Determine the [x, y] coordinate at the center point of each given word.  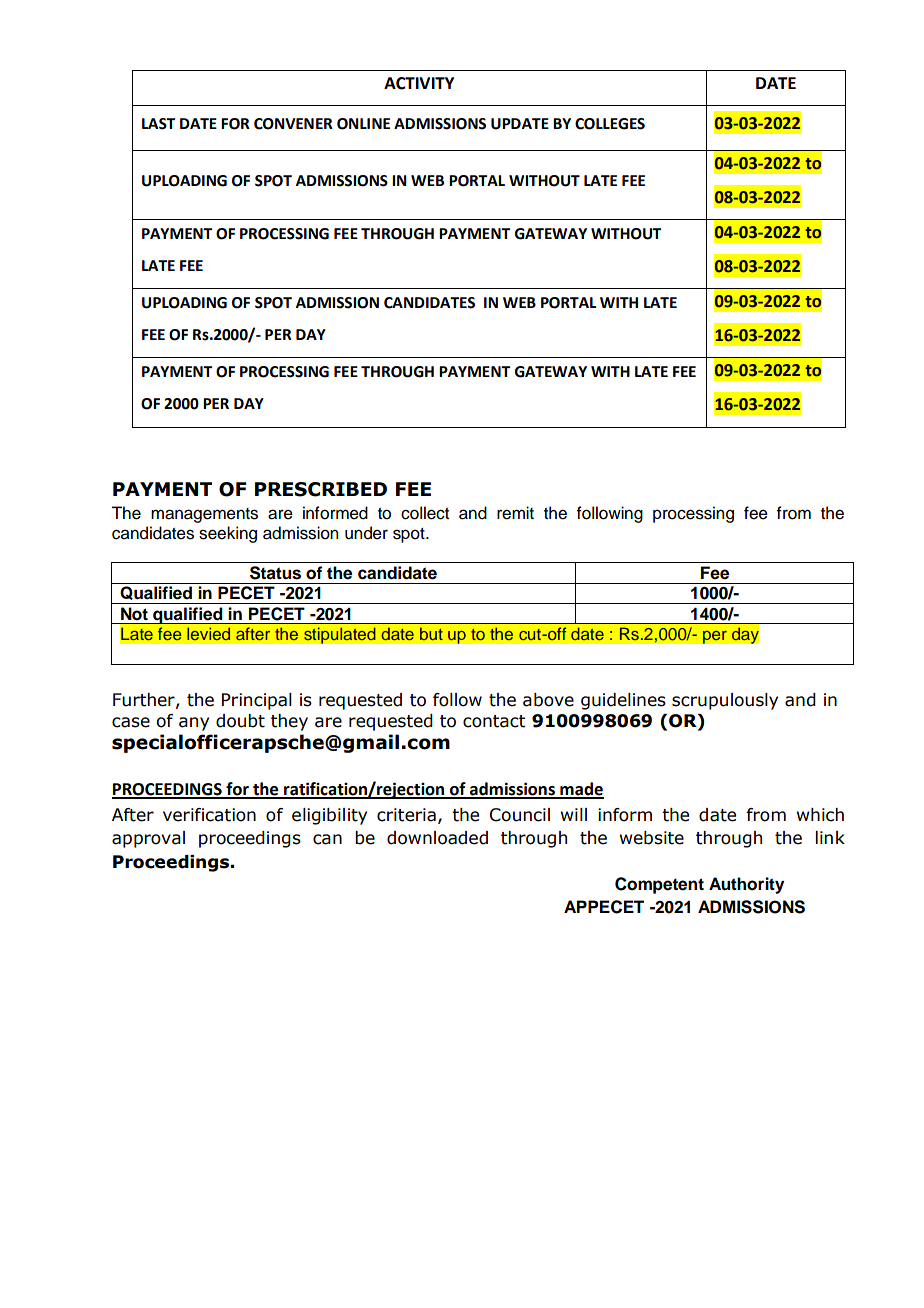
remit [515, 513]
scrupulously [725, 701]
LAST [158, 124]
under [366, 533]
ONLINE [363, 124]
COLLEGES [610, 124]
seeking [228, 534]
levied [208, 633]
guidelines [623, 701]
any [194, 724]
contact [494, 721]
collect [425, 513]
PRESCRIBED [321, 489]
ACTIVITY [419, 83]
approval [148, 839]
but [431, 633]
